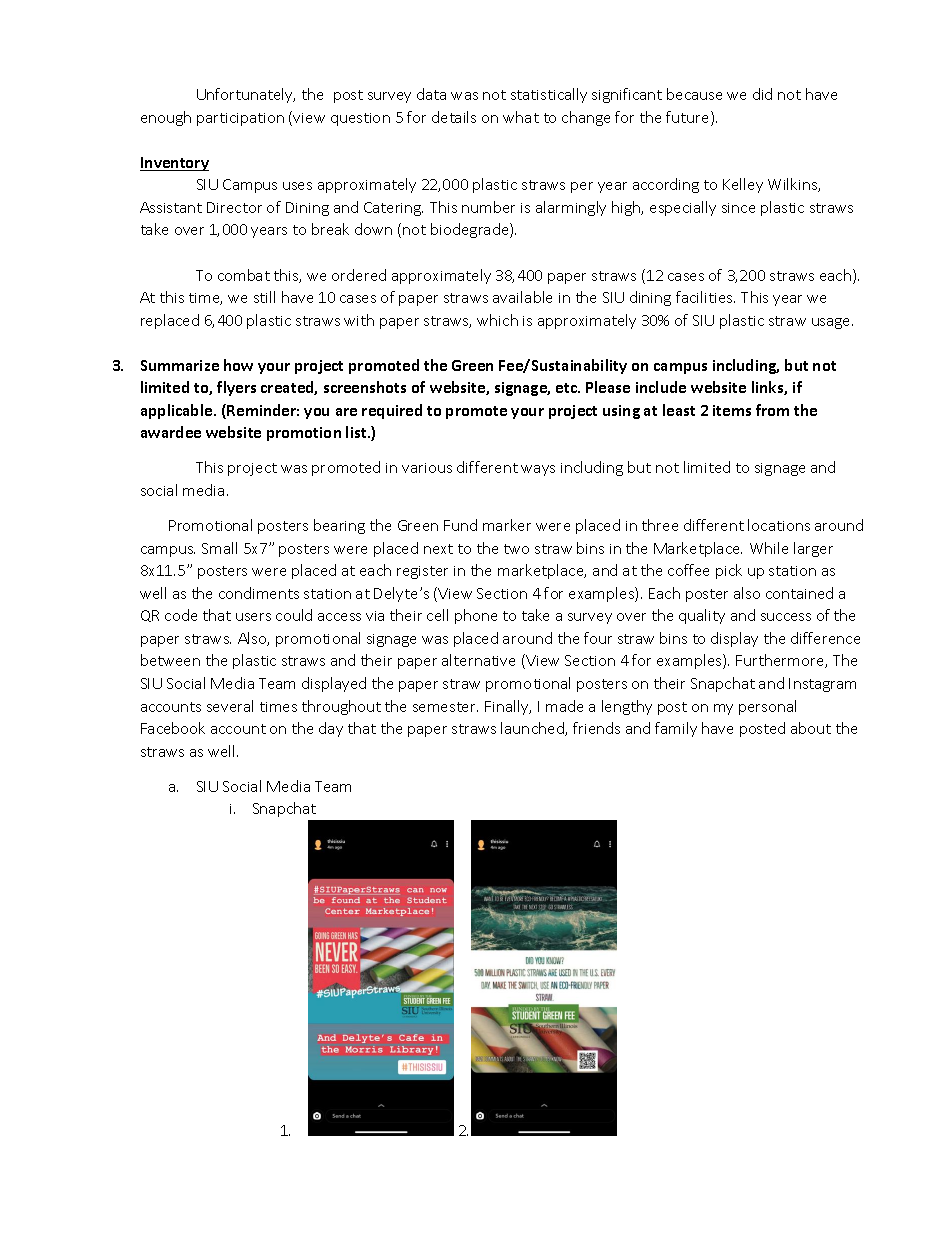 The height and width of the screenshot is (1233, 952). I want to click on While, so click(769, 548).
